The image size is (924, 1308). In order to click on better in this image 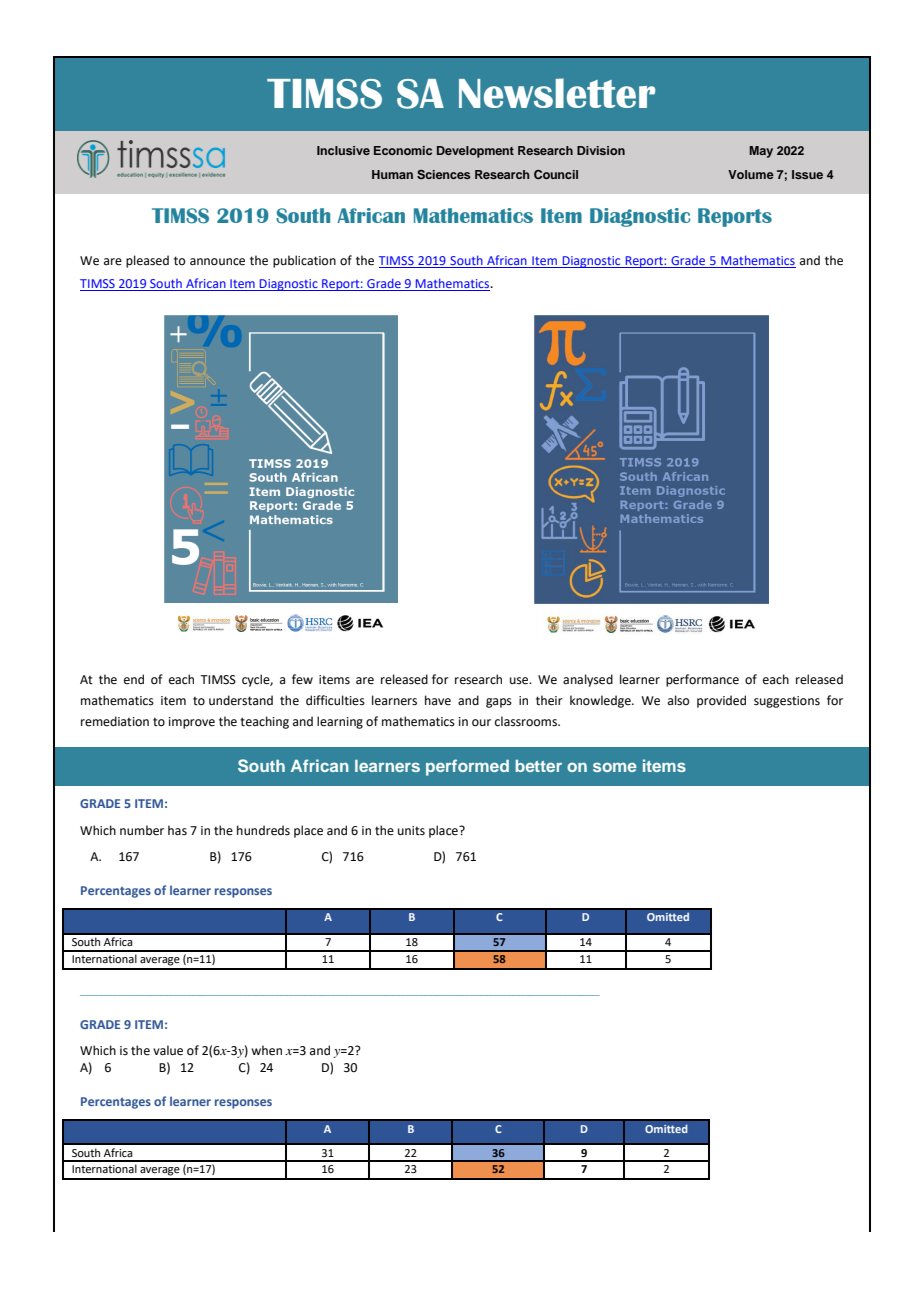, I will do `click(538, 766)`.
